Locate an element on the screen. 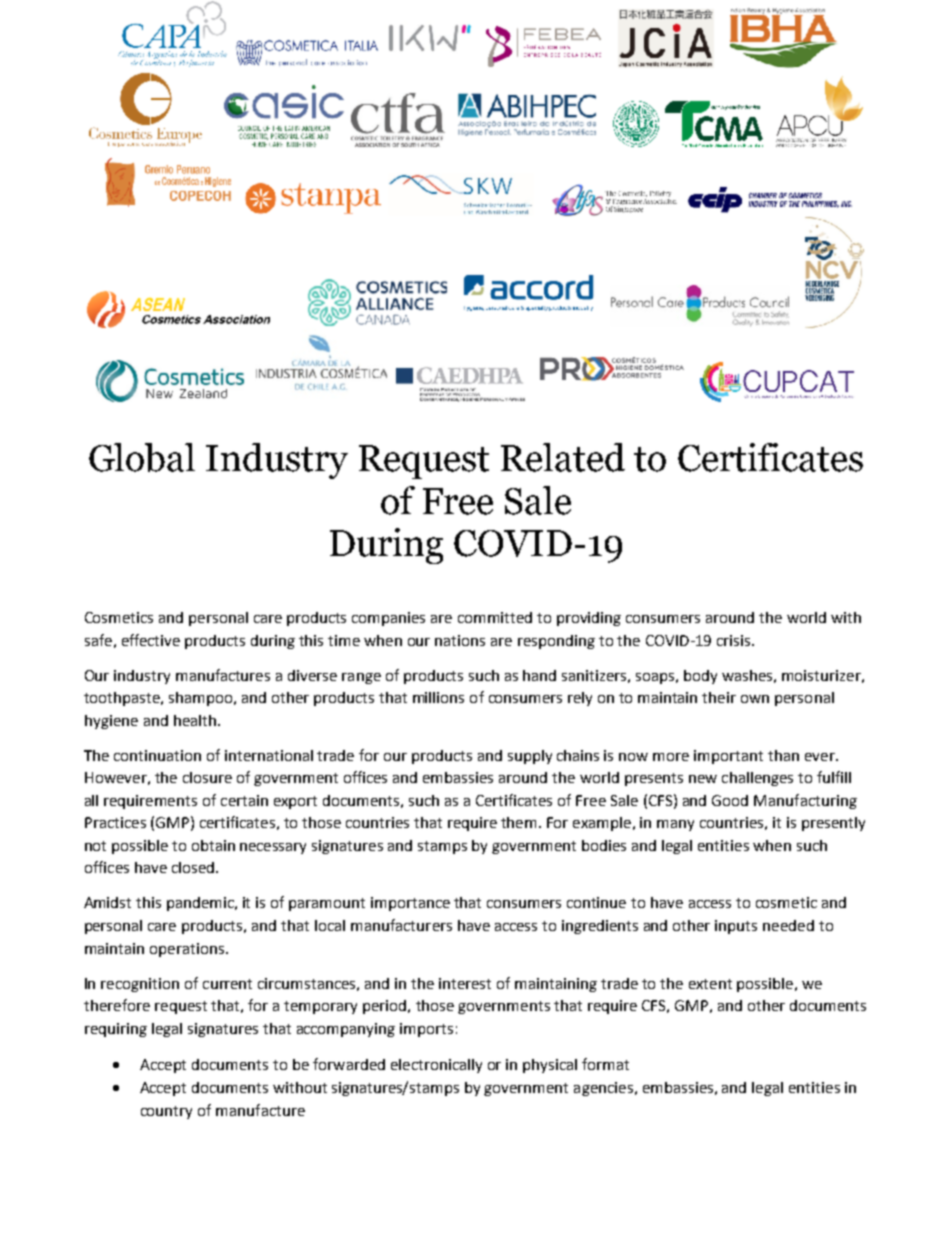 The image size is (952, 1233). operations is located at coordinates (187, 950).
